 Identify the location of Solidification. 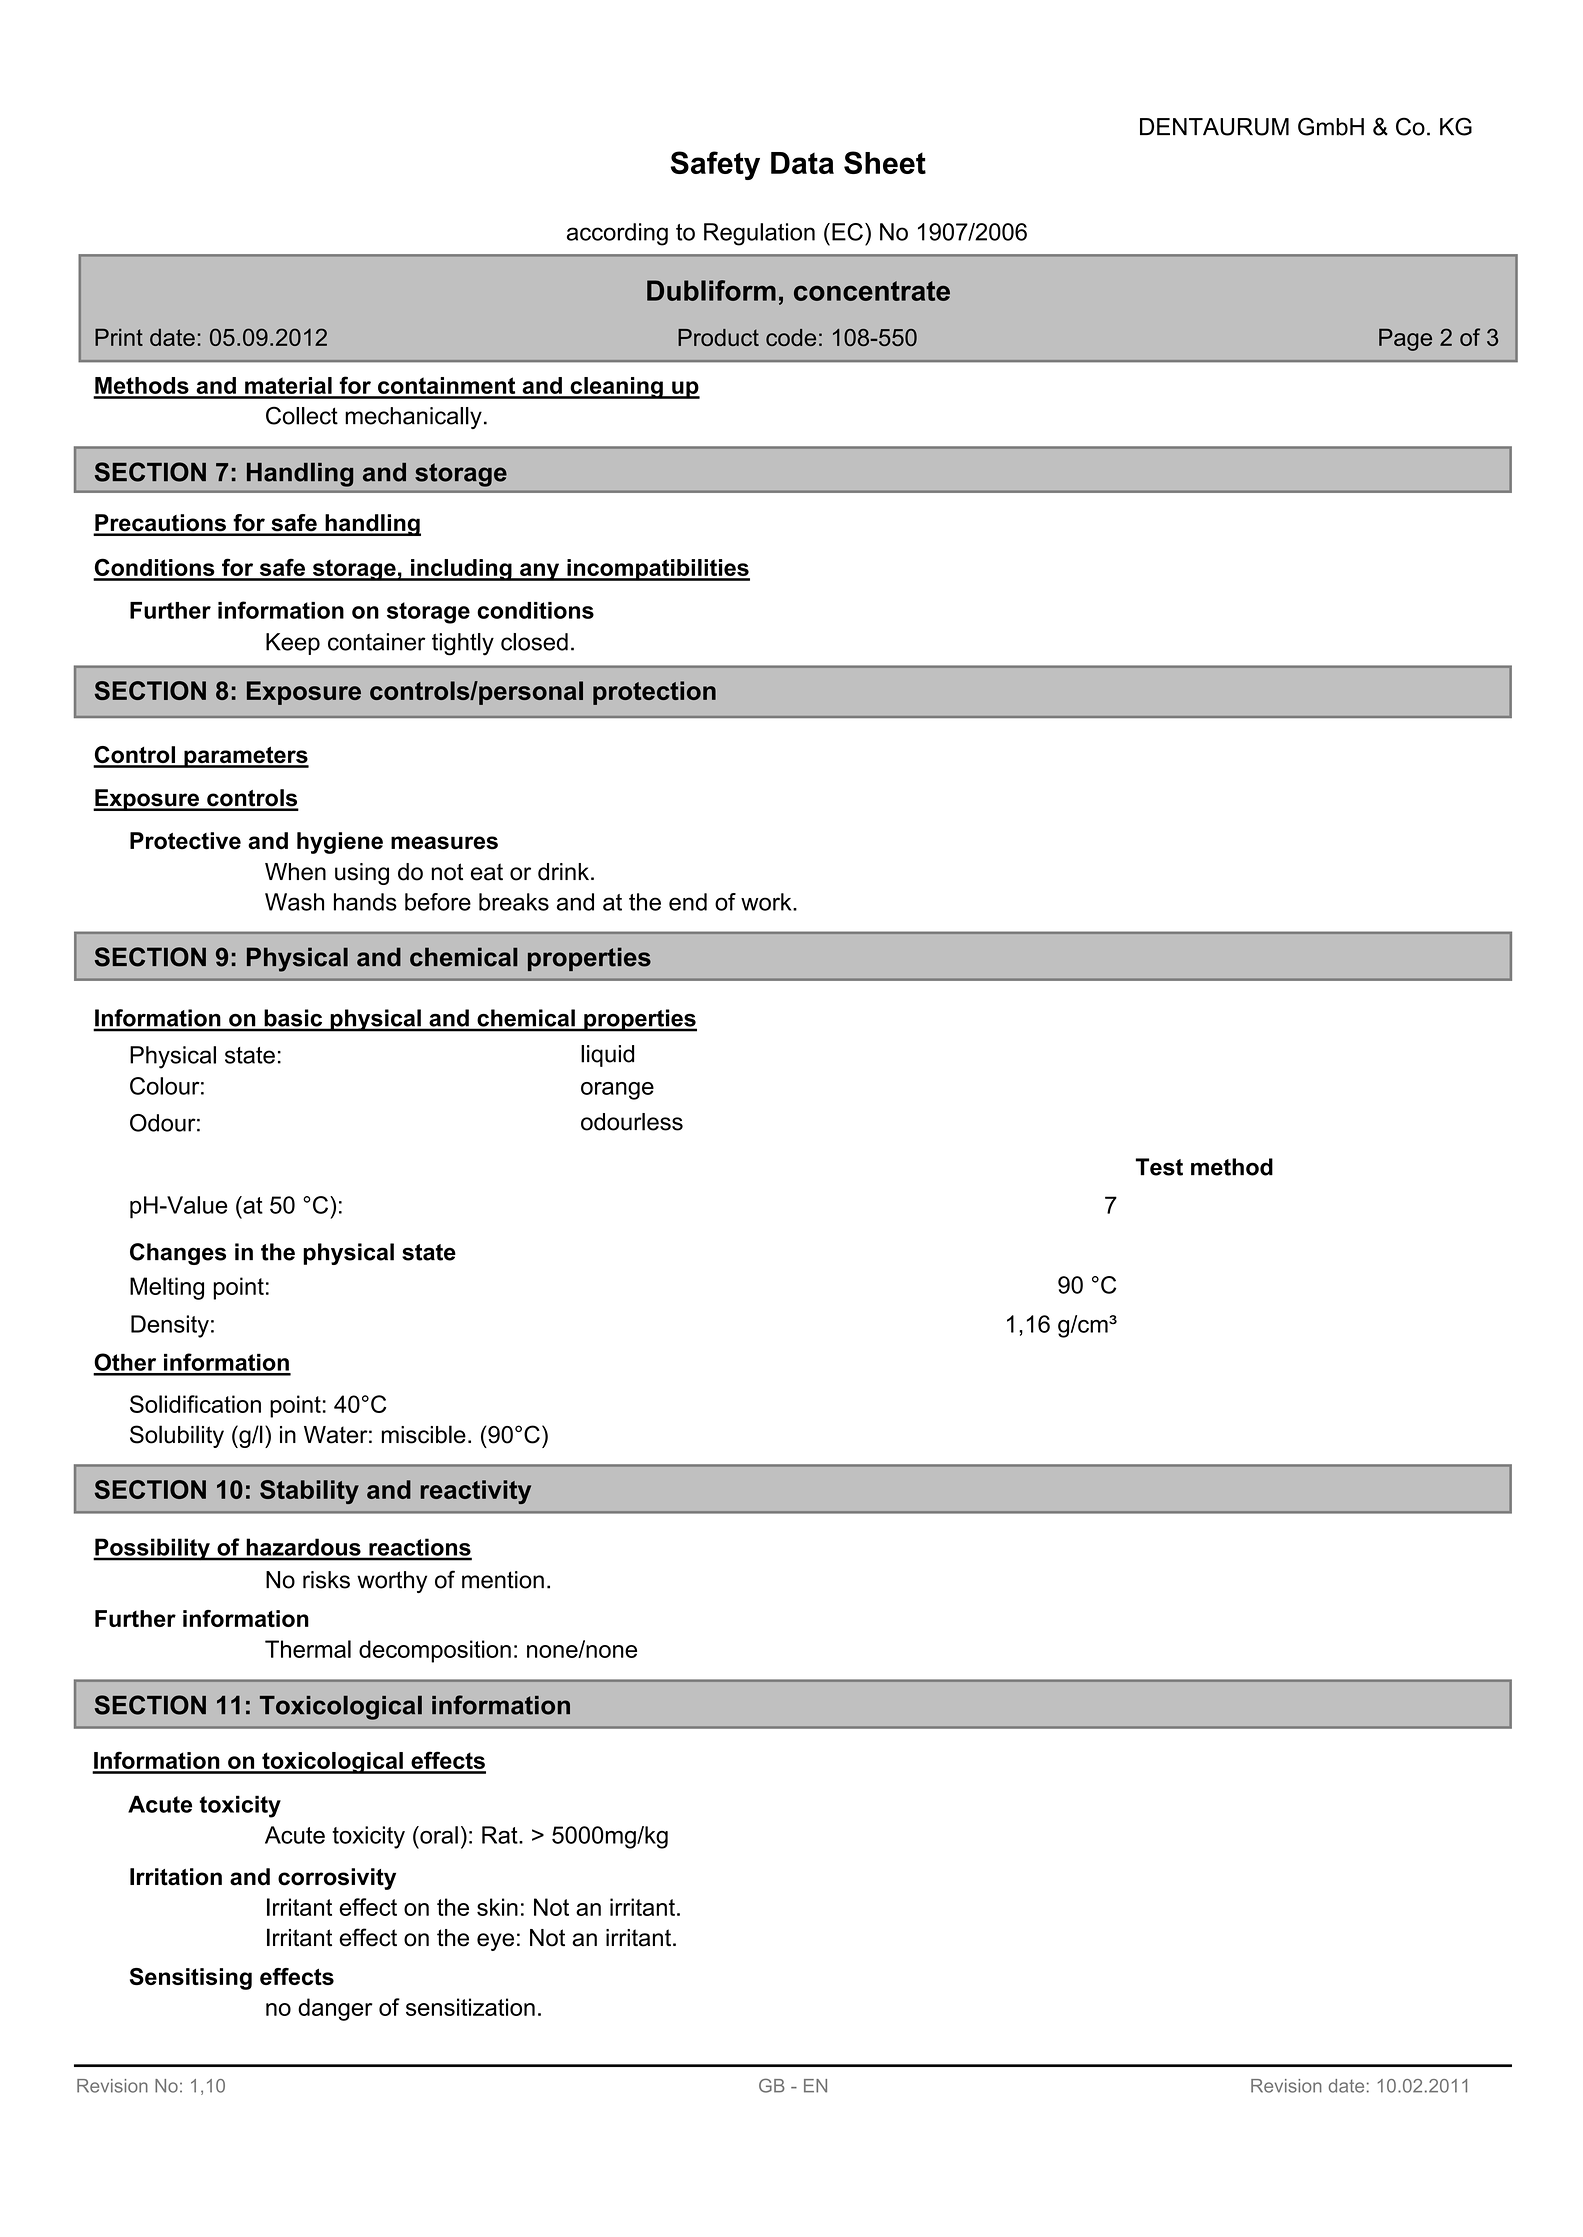
(195, 1404).
